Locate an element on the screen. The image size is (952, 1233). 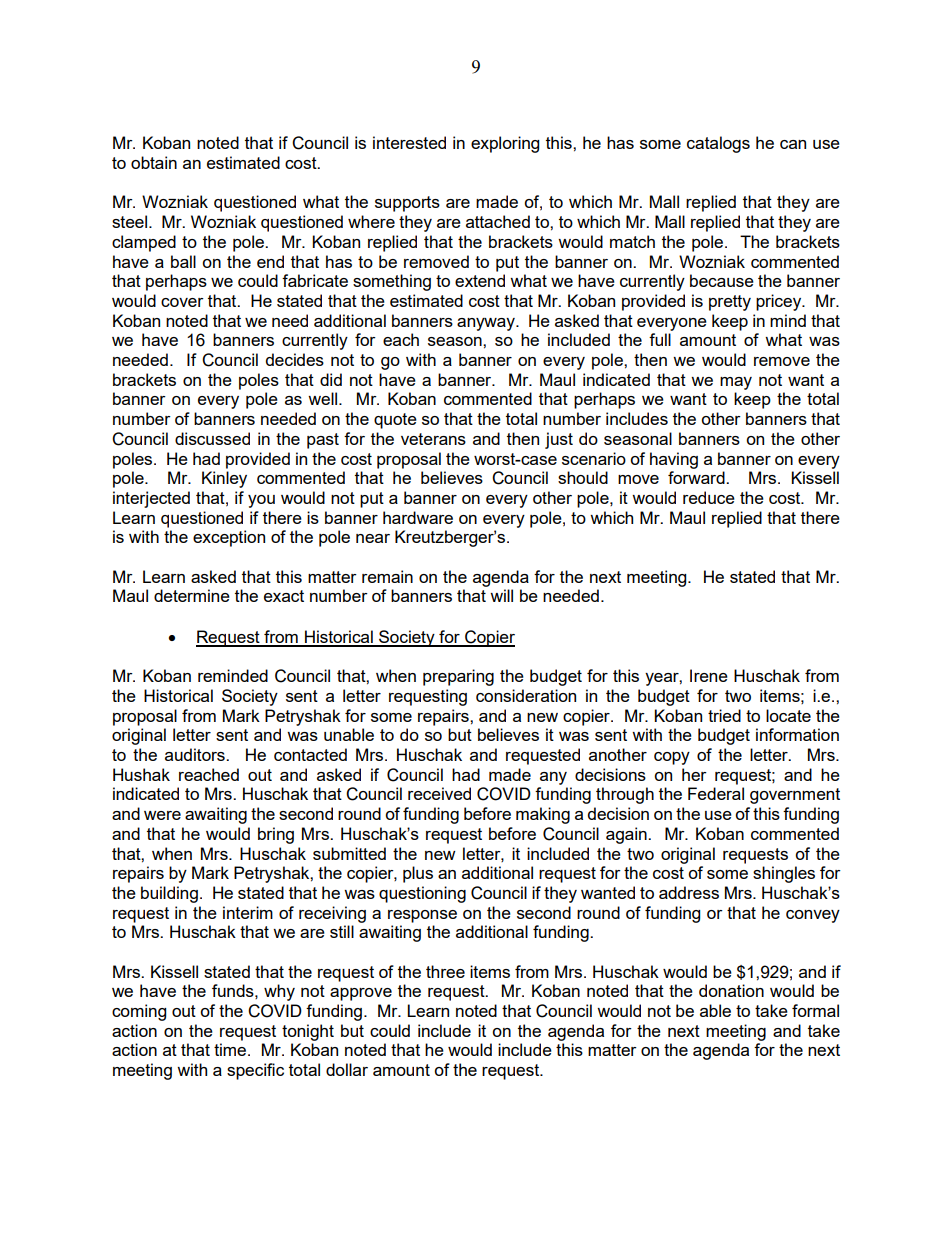
determine is located at coordinates (192, 595).
